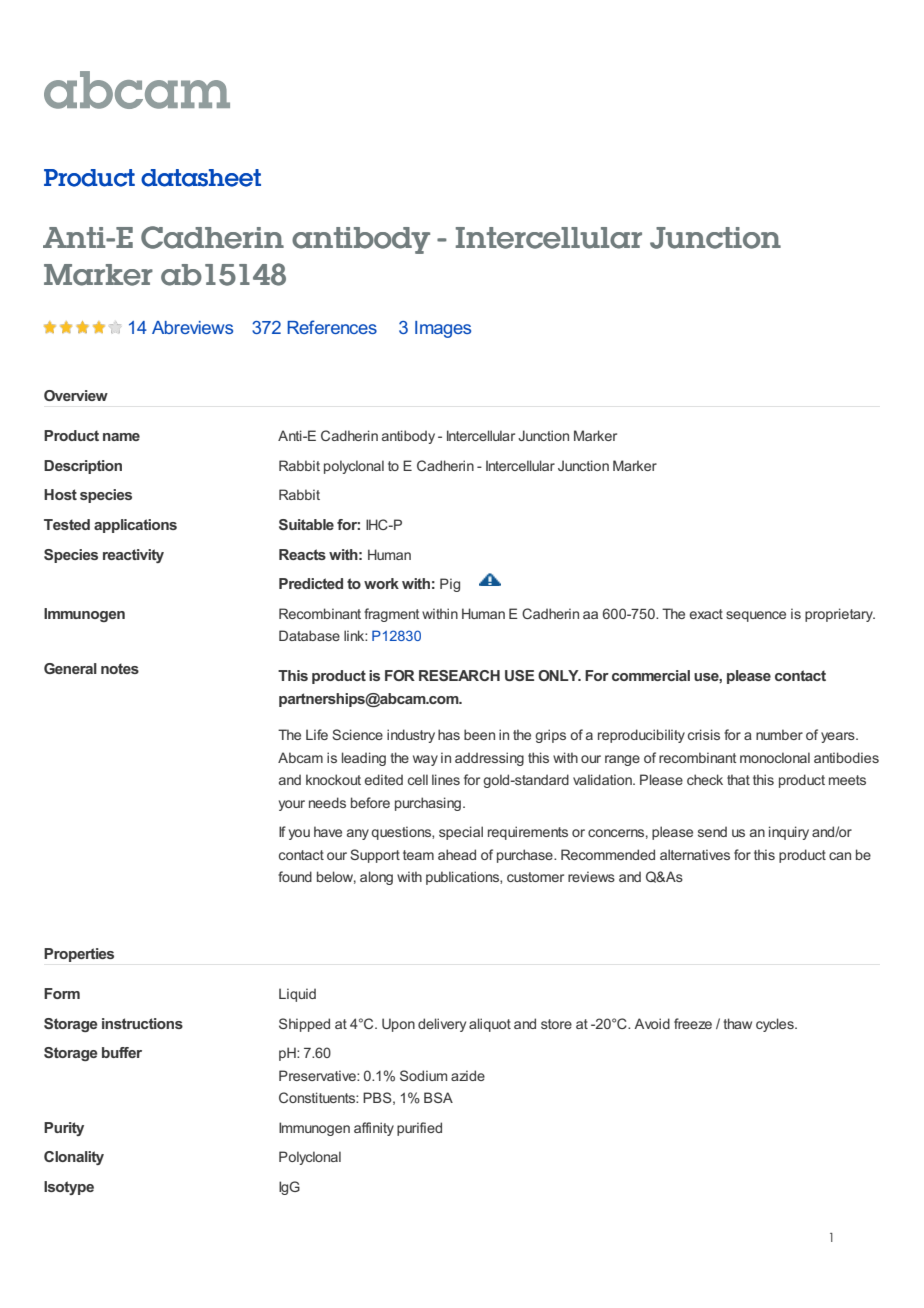 This document has height=1308, width=924. What do you see at coordinates (122, 1052) in the document?
I see `buffer` at bounding box center [122, 1052].
